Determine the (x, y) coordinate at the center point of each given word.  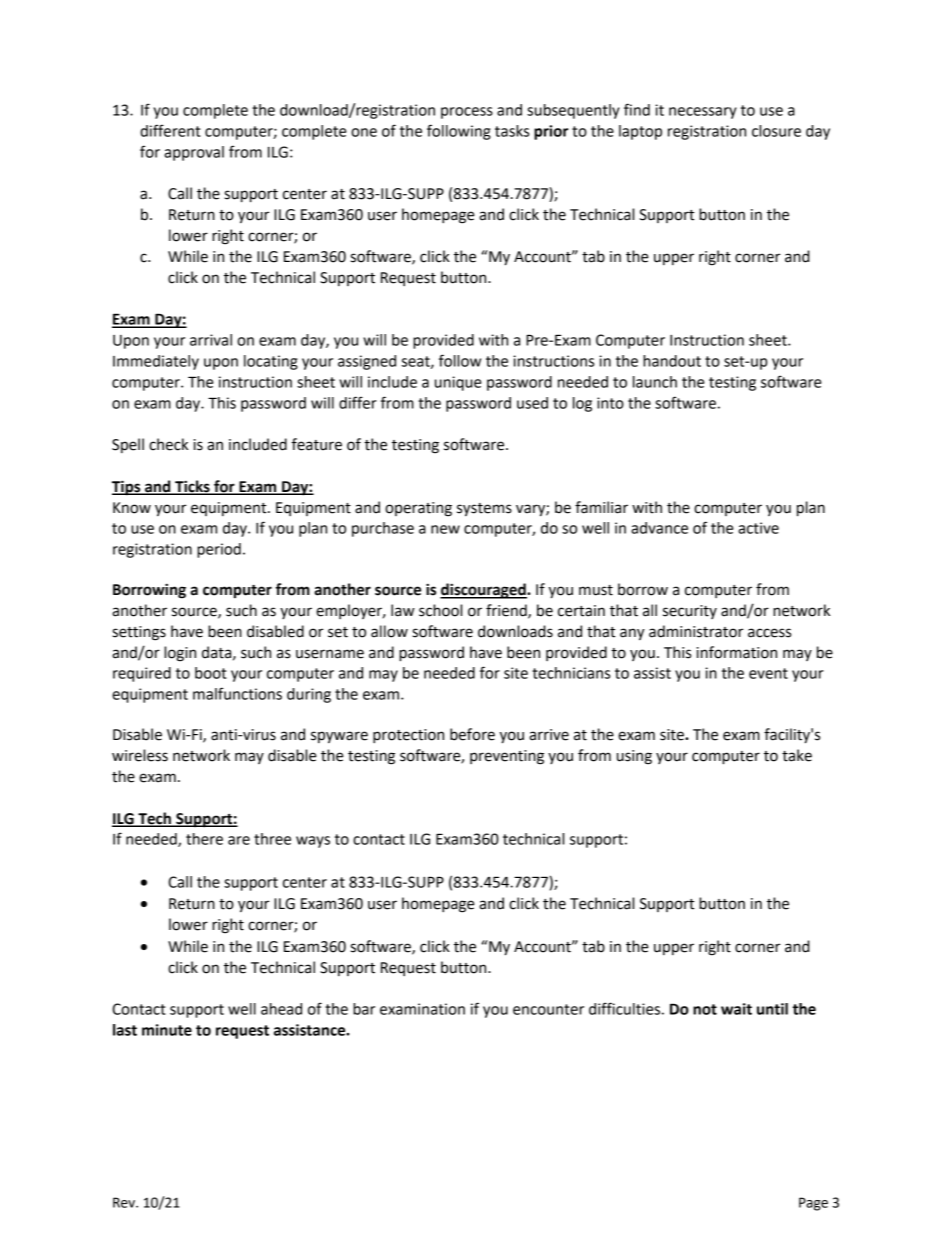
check (168, 444)
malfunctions (237, 693)
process (467, 113)
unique (458, 383)
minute (167, 1030)
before (472, 734)
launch (655, 382)
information (737, 652)
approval (194, 153)
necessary (703, 113)
